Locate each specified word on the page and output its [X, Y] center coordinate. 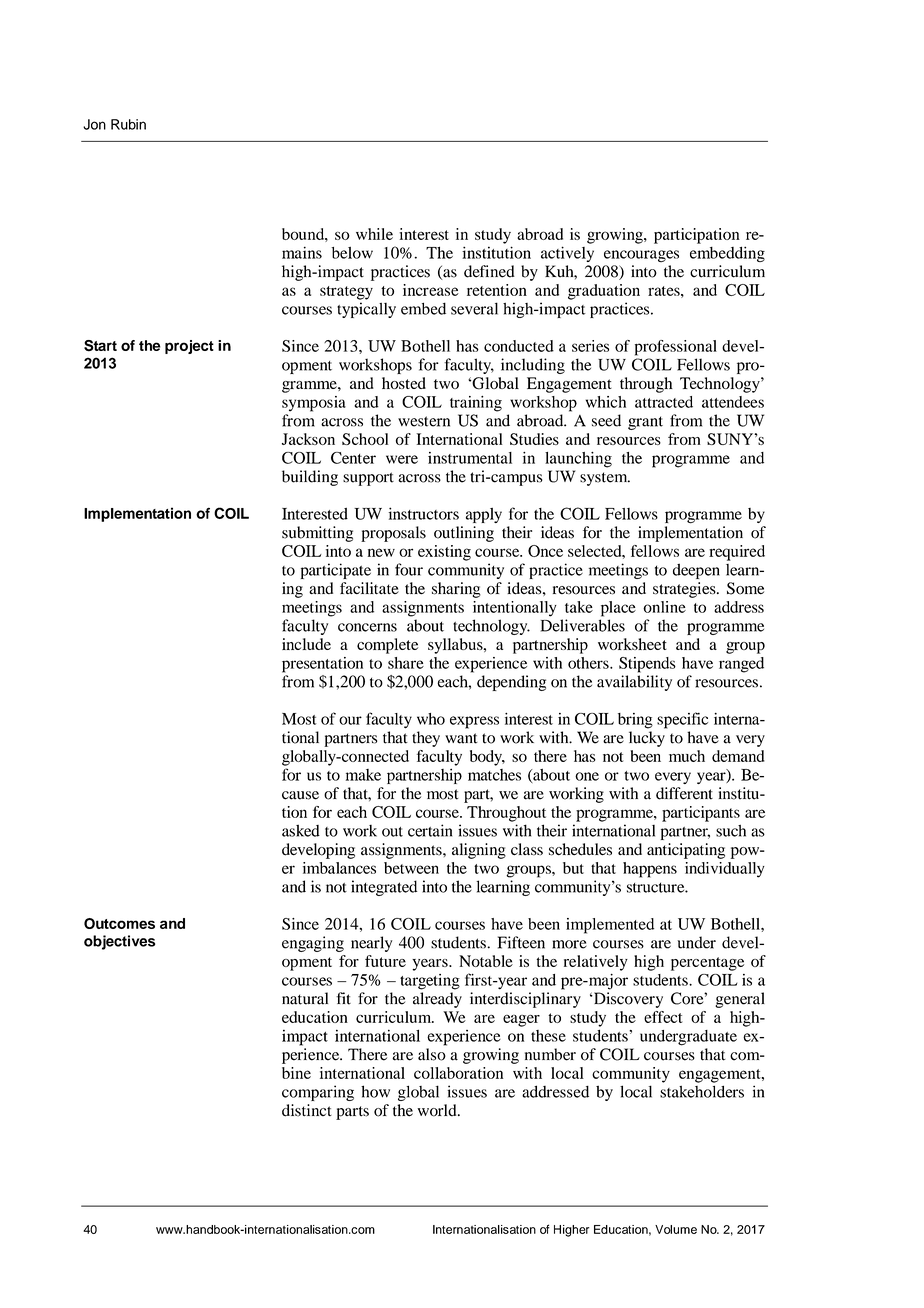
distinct [307, 1110]
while [374, 234]
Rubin [128, 124]
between [411, 868]
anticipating [686, 851]
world [438, 1110]
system [605, 479]
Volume [676, 1229]
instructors [424, 513]
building [310, 478]
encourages [641, 256]
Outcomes [119, 923]
